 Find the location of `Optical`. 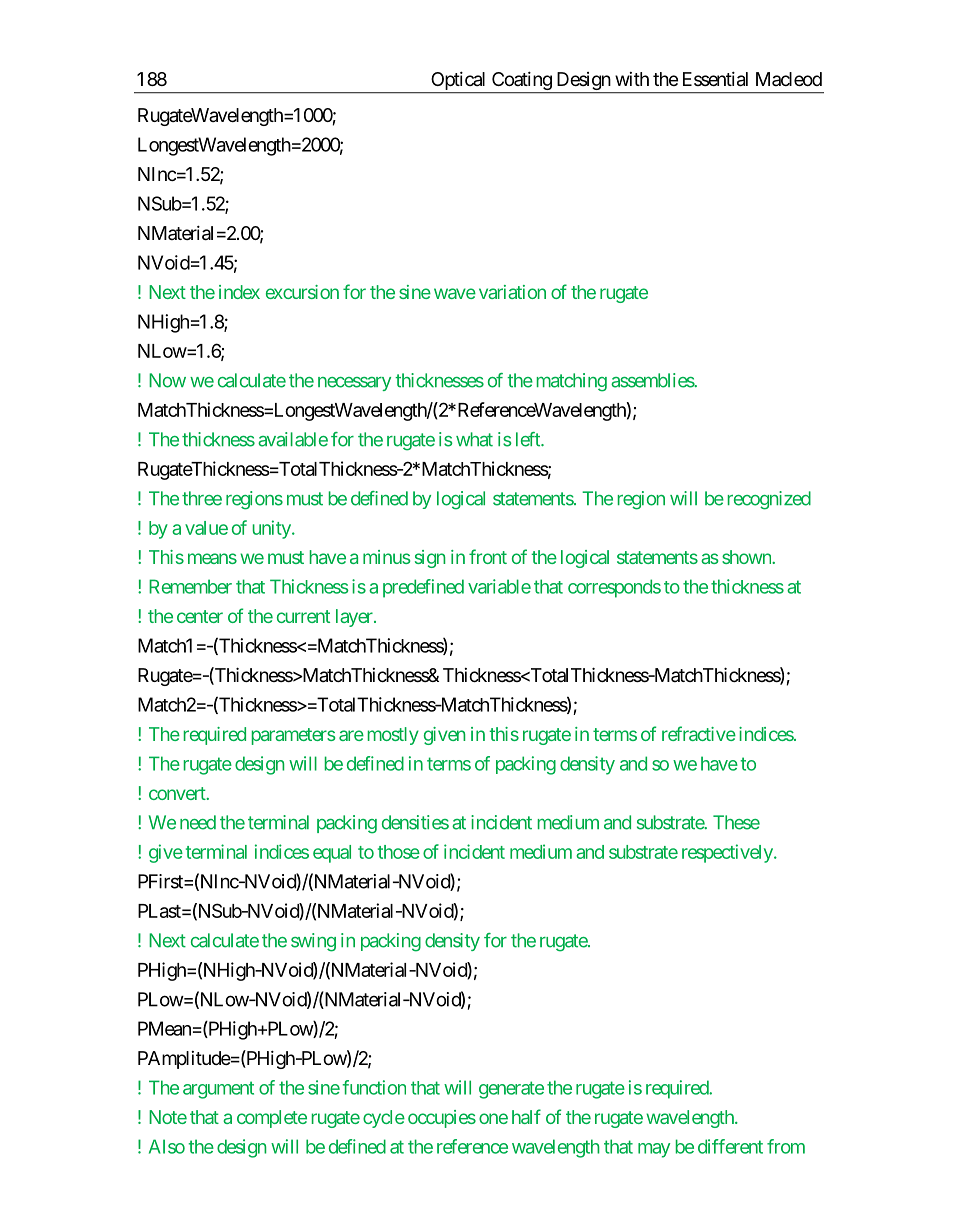

Optical is located at coordinates (459, 82).
